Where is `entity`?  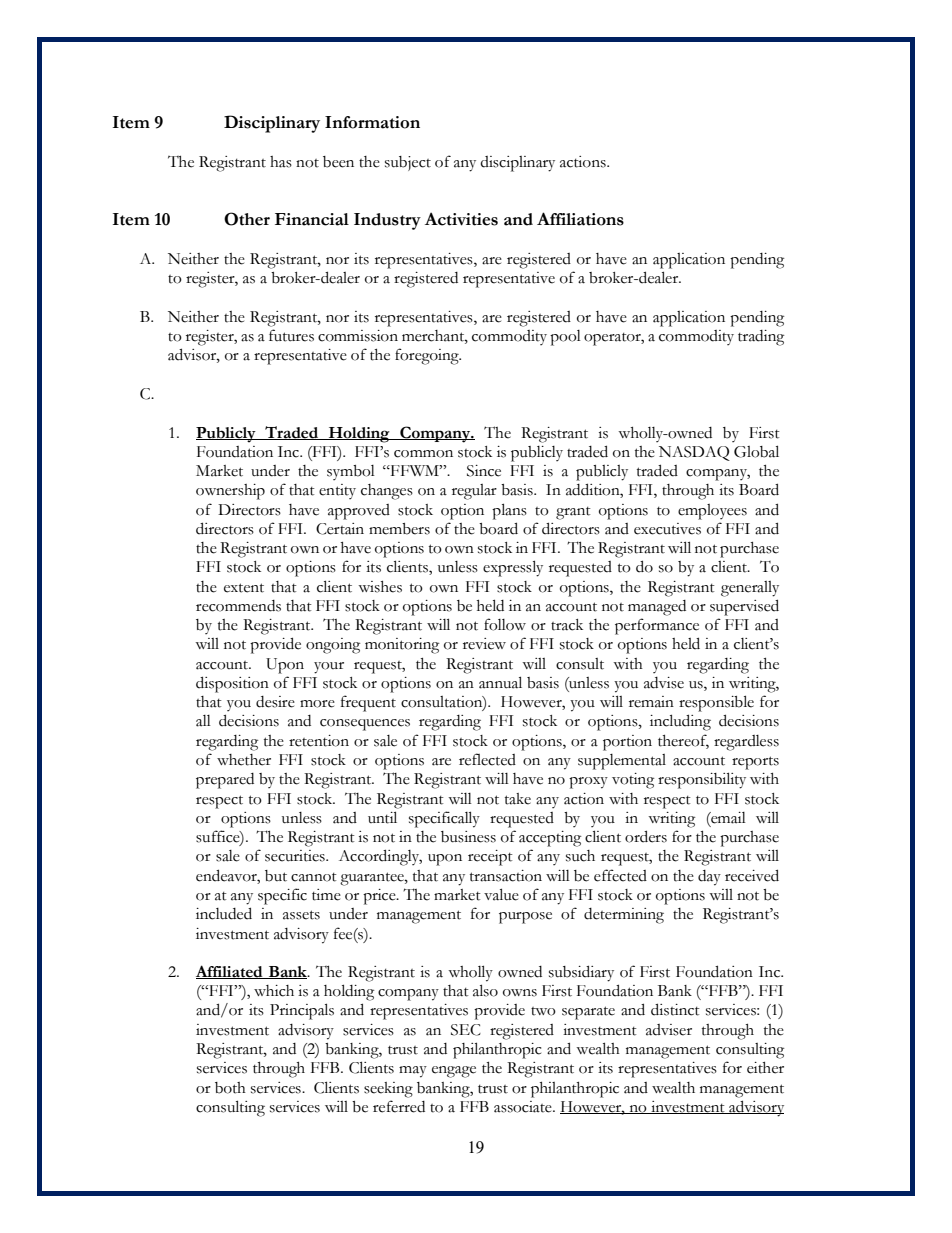
entity is located at coordinates (337, 491).
